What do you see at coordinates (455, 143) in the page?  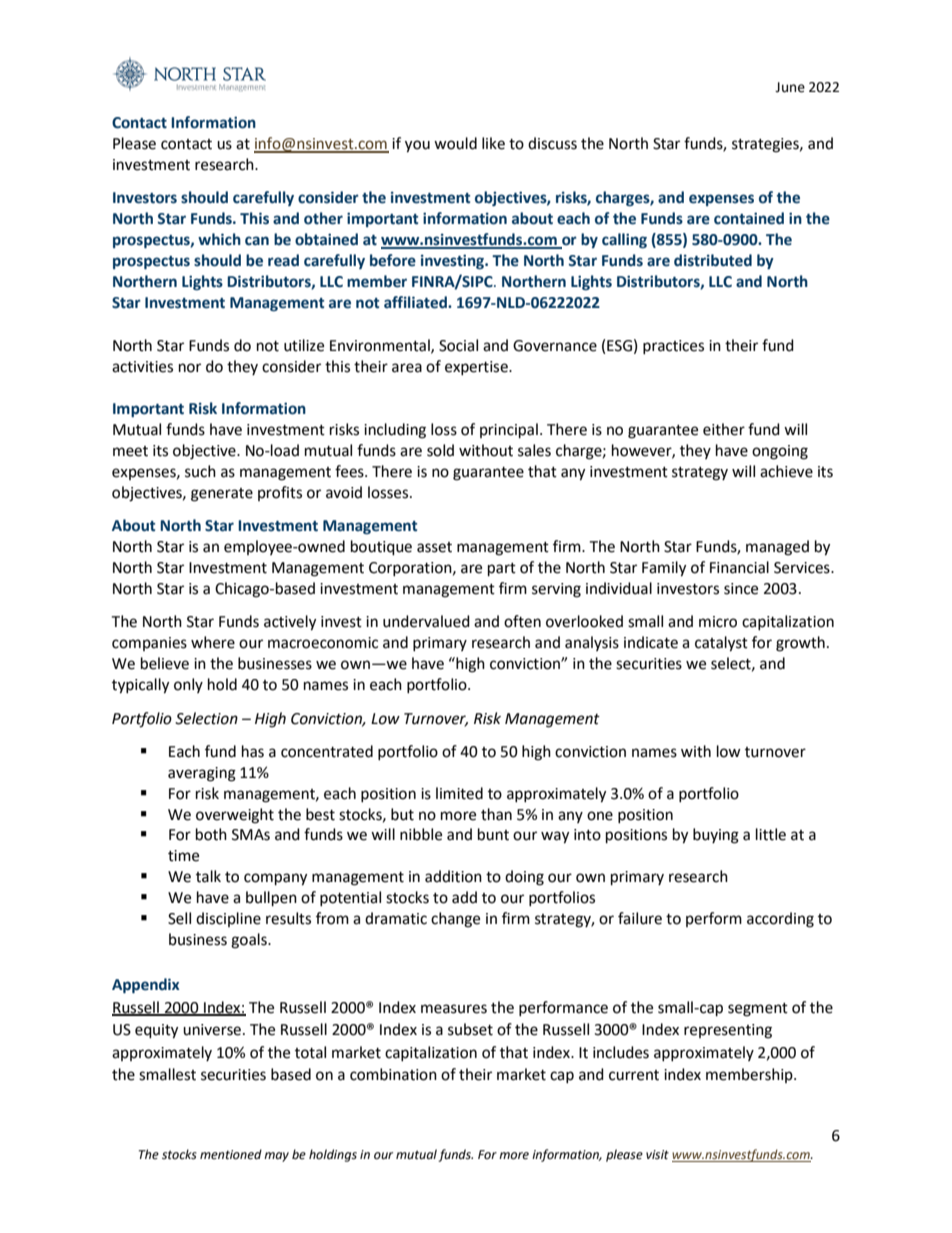 I see `would` at bounding box center [455, 143].
